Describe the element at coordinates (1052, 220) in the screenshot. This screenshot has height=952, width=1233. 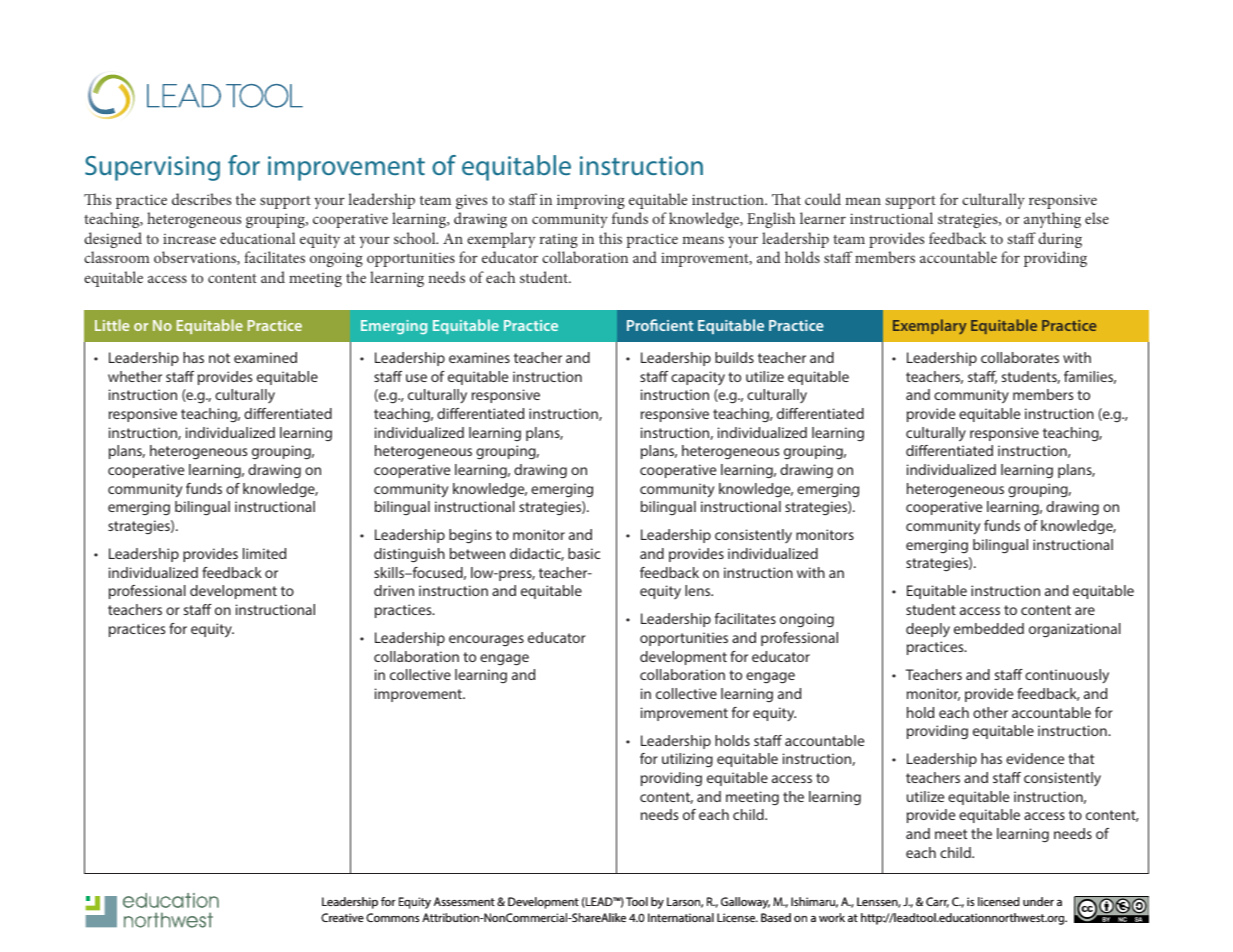
I see `anything` at that location.
